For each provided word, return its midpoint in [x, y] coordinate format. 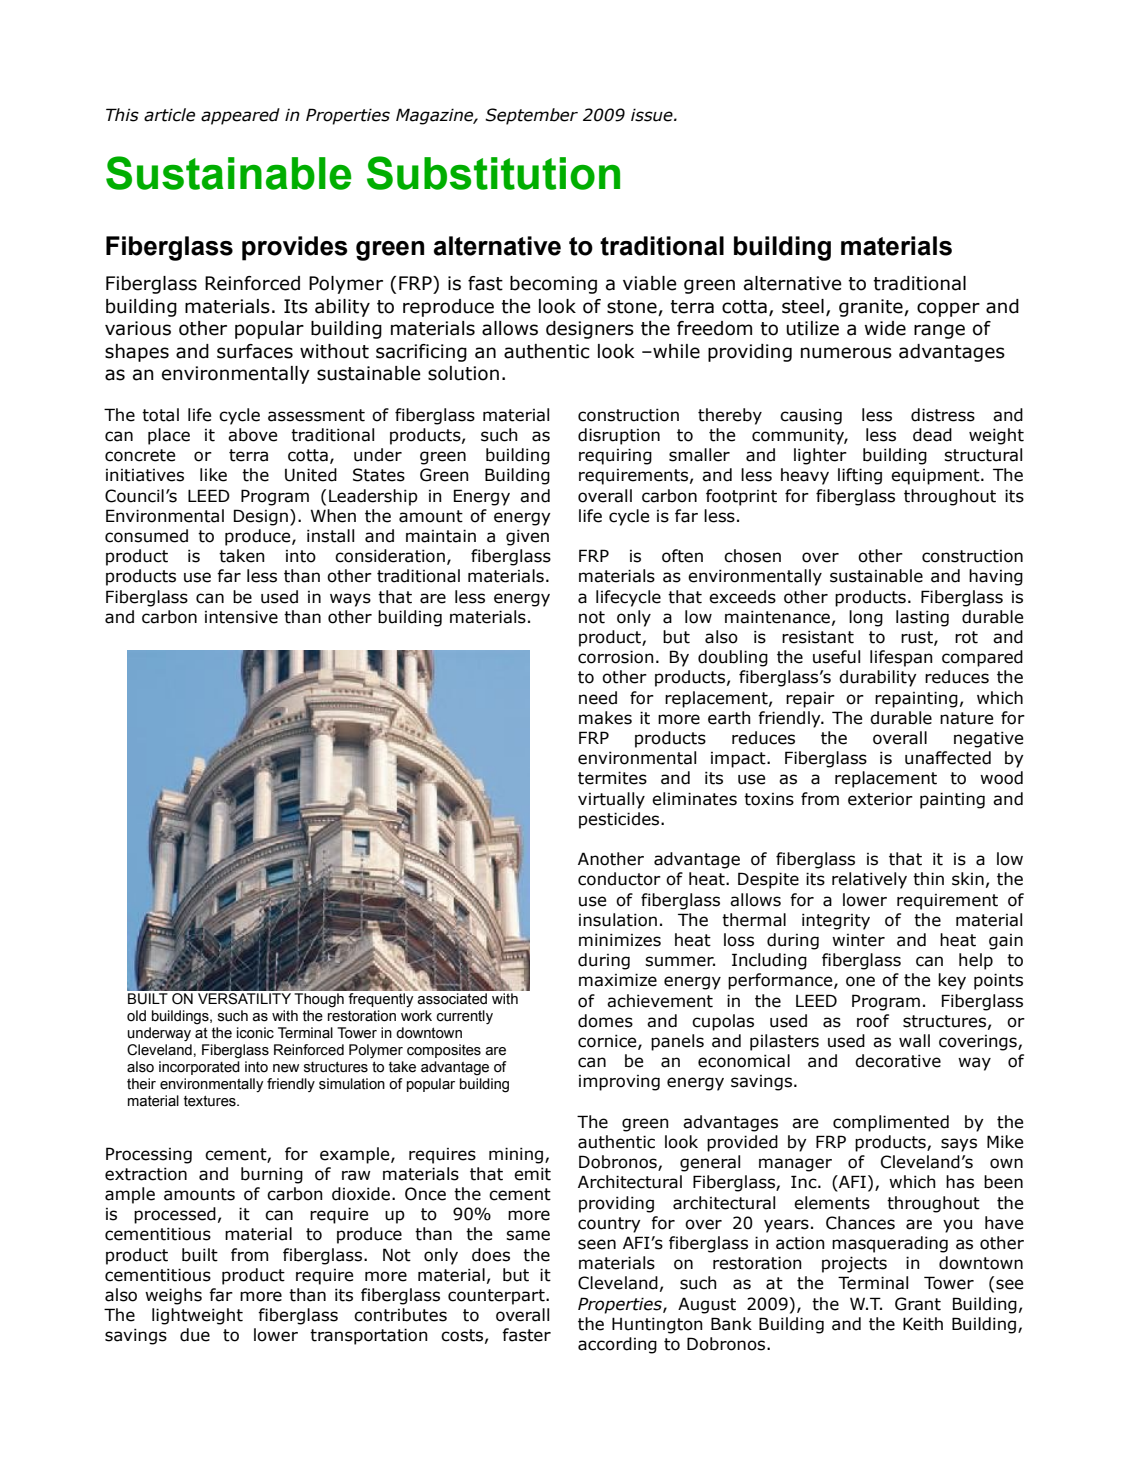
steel [803, 306]
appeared [240, 116]
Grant [918, 1304]
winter [858, 940]
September [531, 116]
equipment [936, 477]
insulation [618, 920]
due [195, 1335]
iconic [255, 1033]
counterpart [497, 1297]
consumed [146, 536]
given [527, 537]
